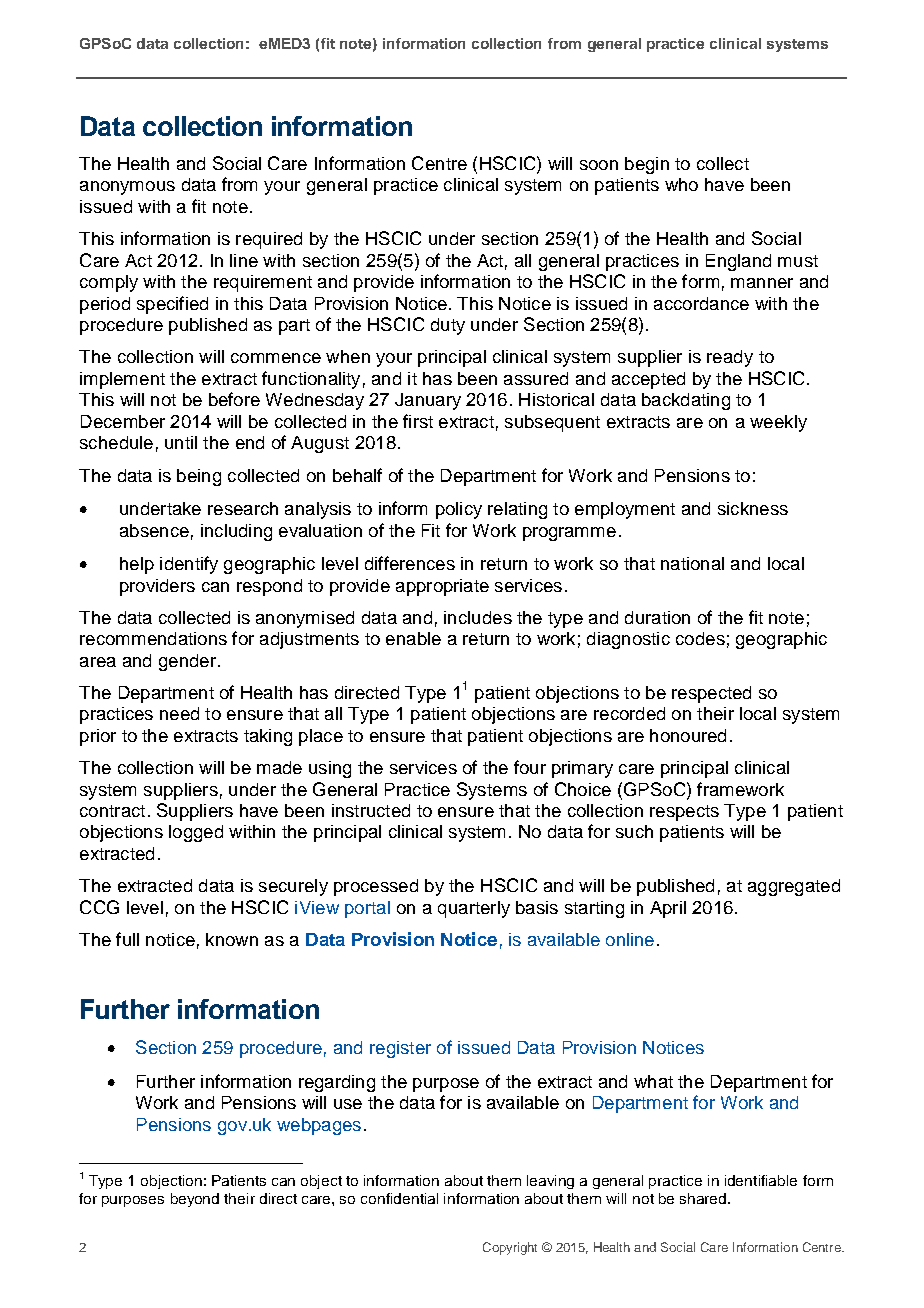 Image resolution: width=924 pixels, height=1308 pixels. What do you see at coordinates (127, 188) in the screenshot?
I see `anonymous` at bounding box center [127, 188].
